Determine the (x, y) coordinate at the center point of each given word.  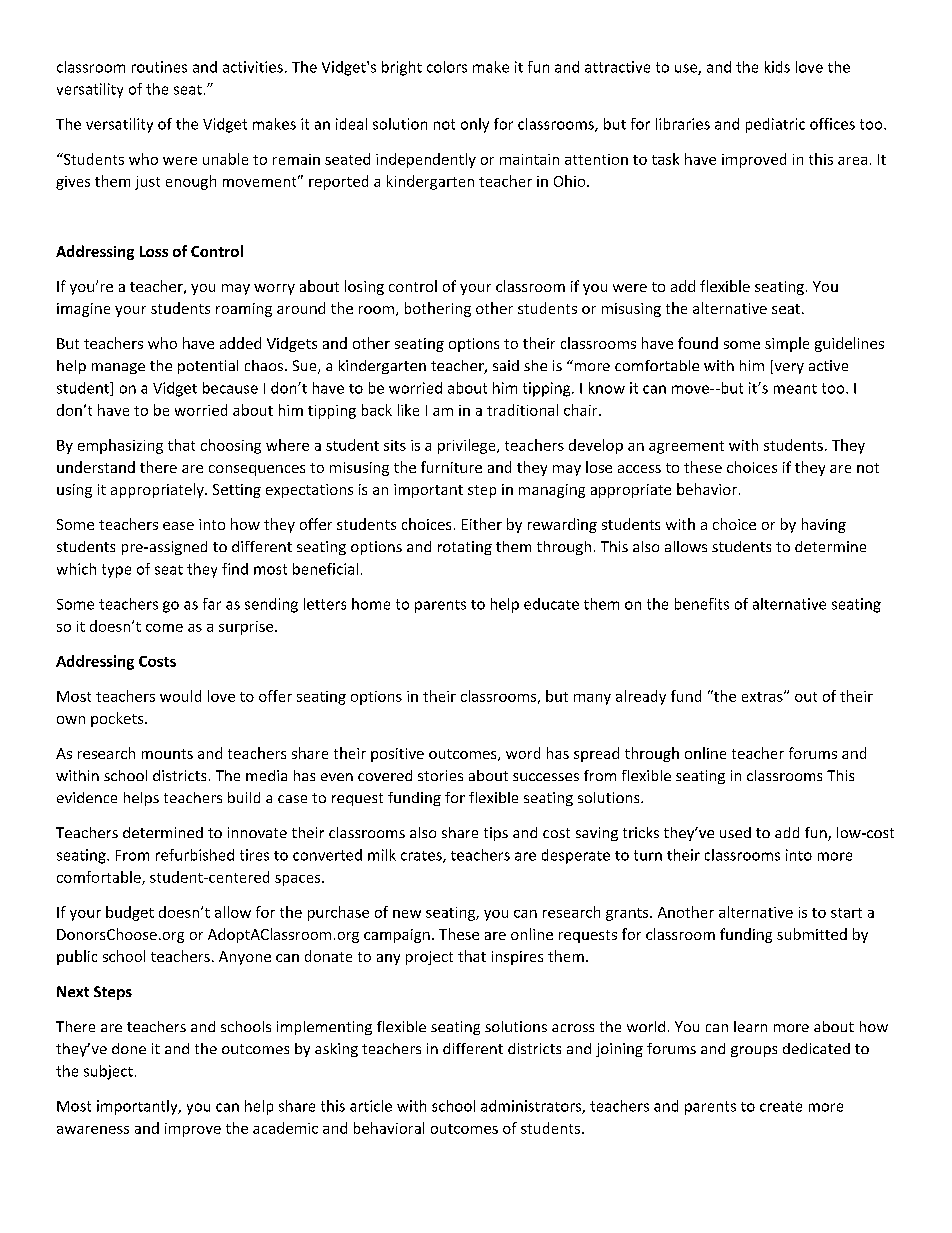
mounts (167, 754)
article (371, 1106)
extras (763, 697)
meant (795, 389)
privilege (468, 446)
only (475, 125)
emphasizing (120, 446)
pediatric (775, 125)
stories (440, 775)
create (781, 1106)
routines (159, 67)
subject (108, 1072)
